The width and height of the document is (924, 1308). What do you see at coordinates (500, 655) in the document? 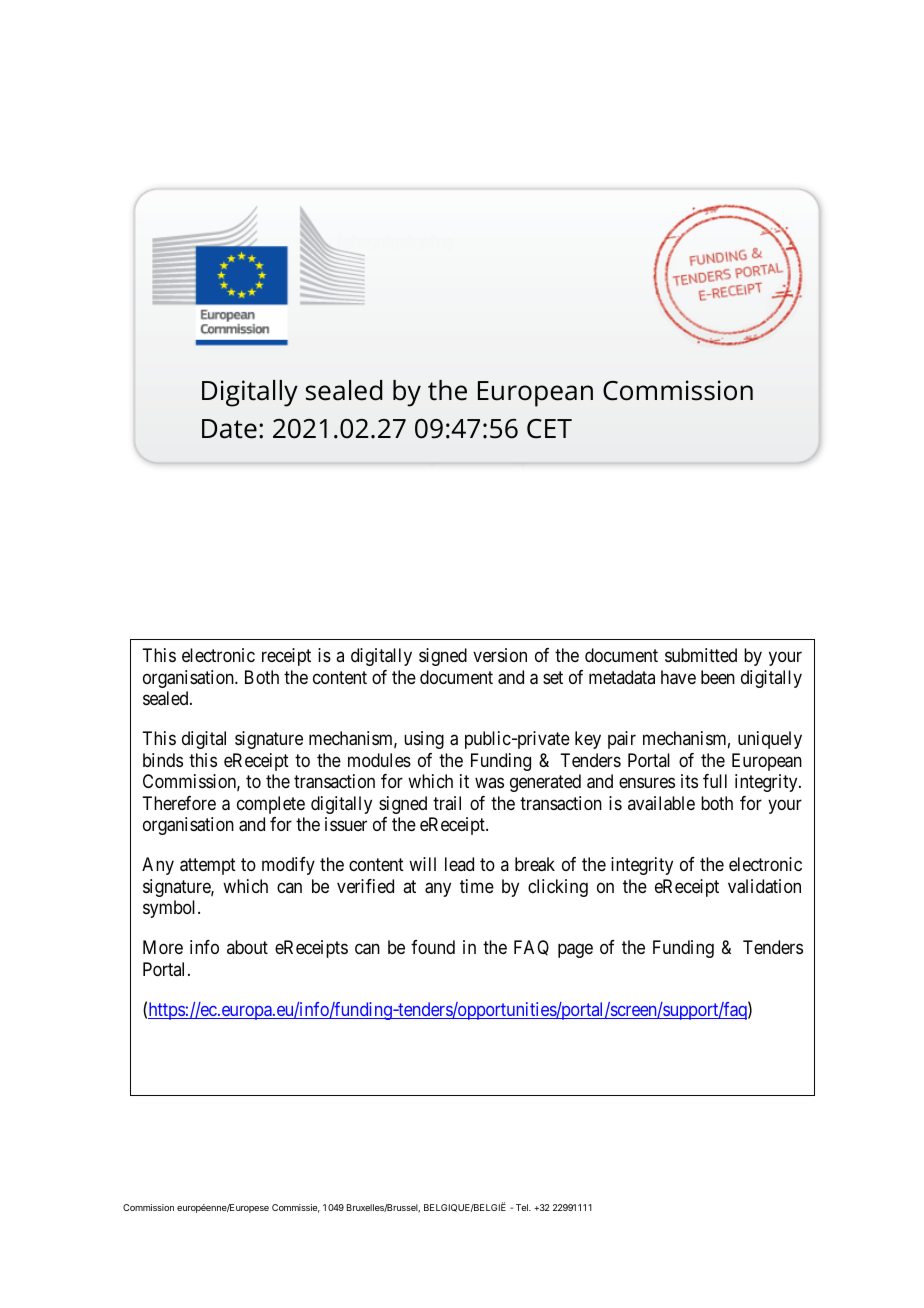
I see `version` at bounding box center [500, 655].
